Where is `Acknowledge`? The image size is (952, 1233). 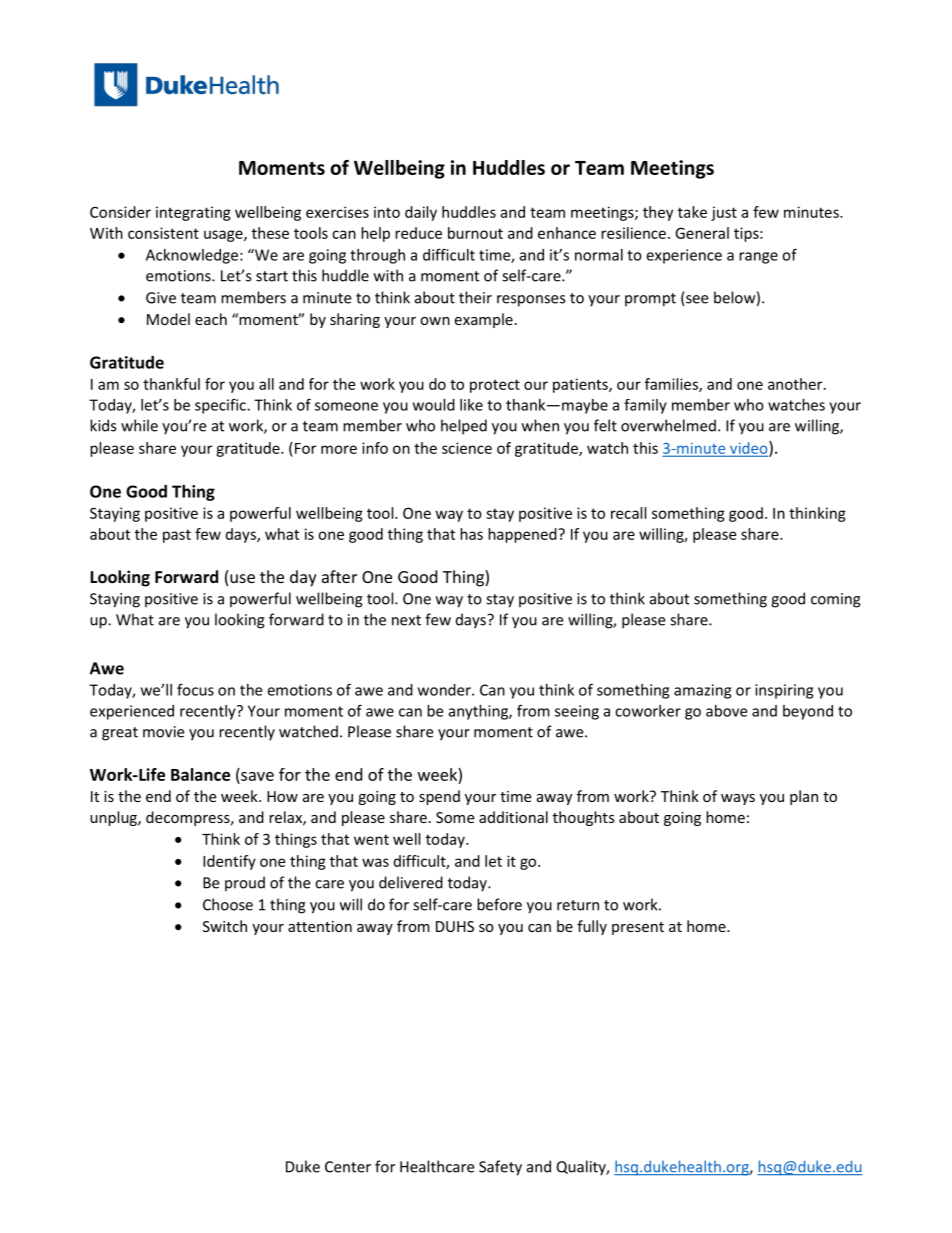
Acknowledge is located at coordinates (193, 256).
